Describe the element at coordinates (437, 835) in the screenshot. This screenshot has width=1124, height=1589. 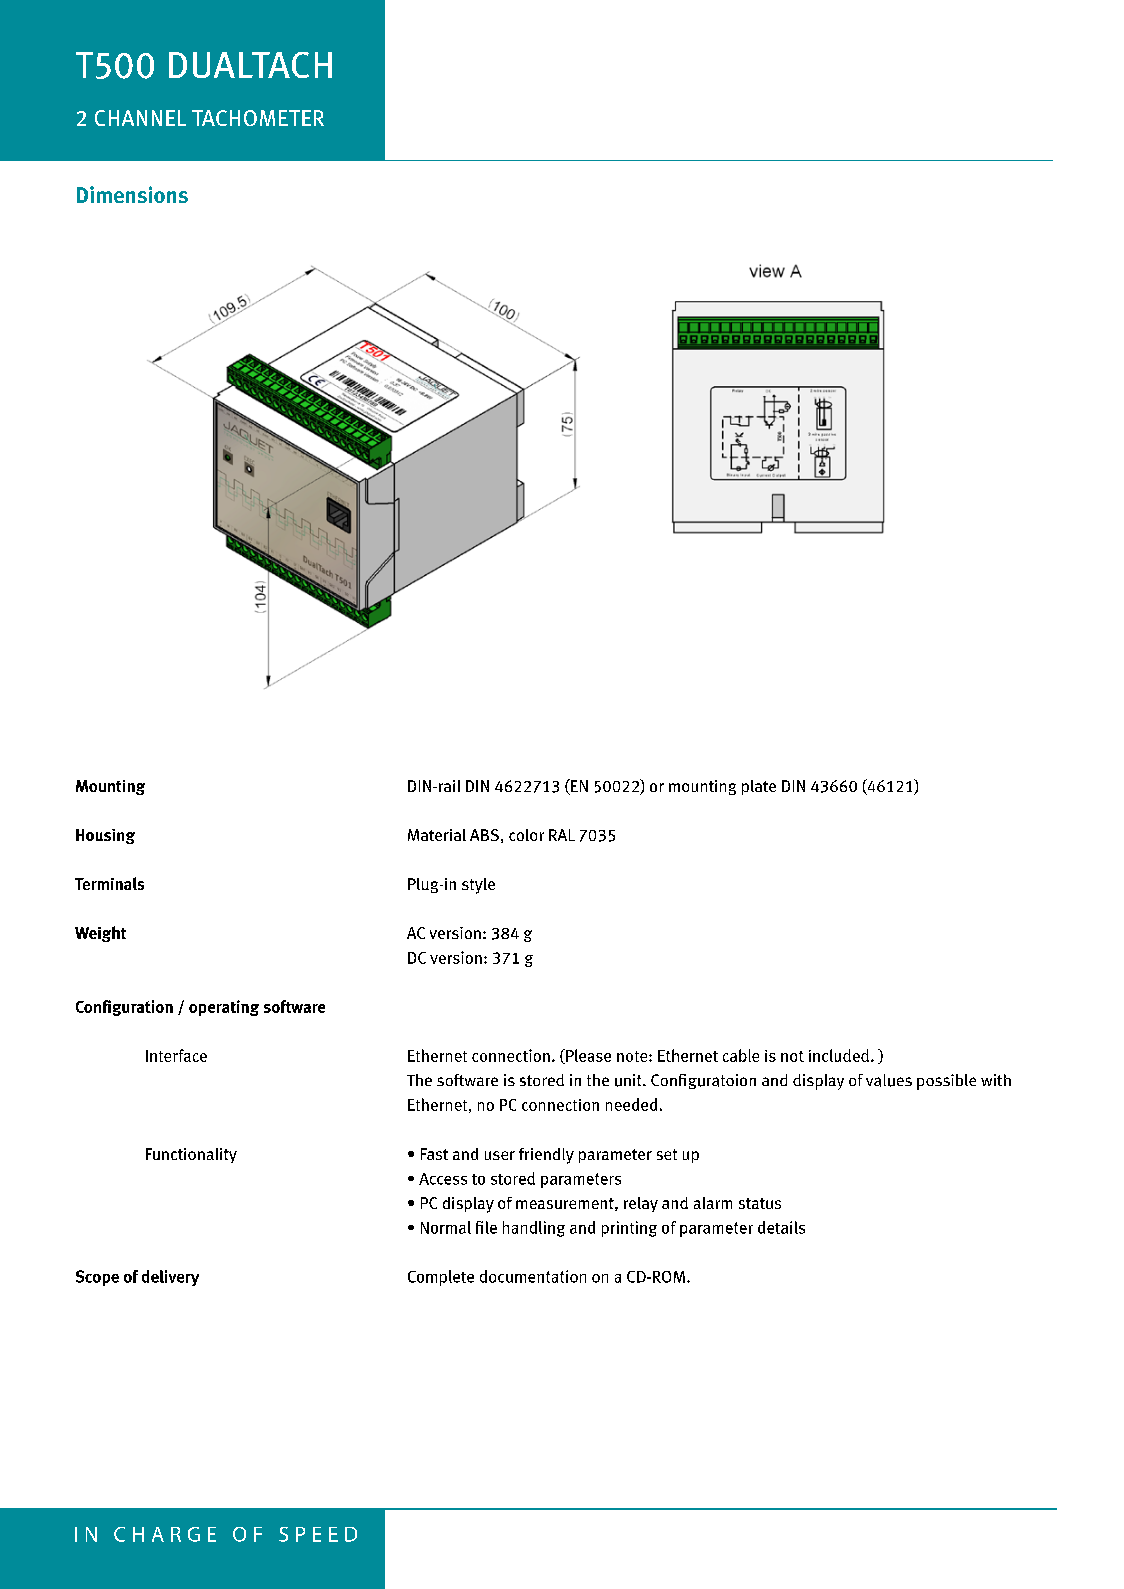
I see `Material` at that location.
